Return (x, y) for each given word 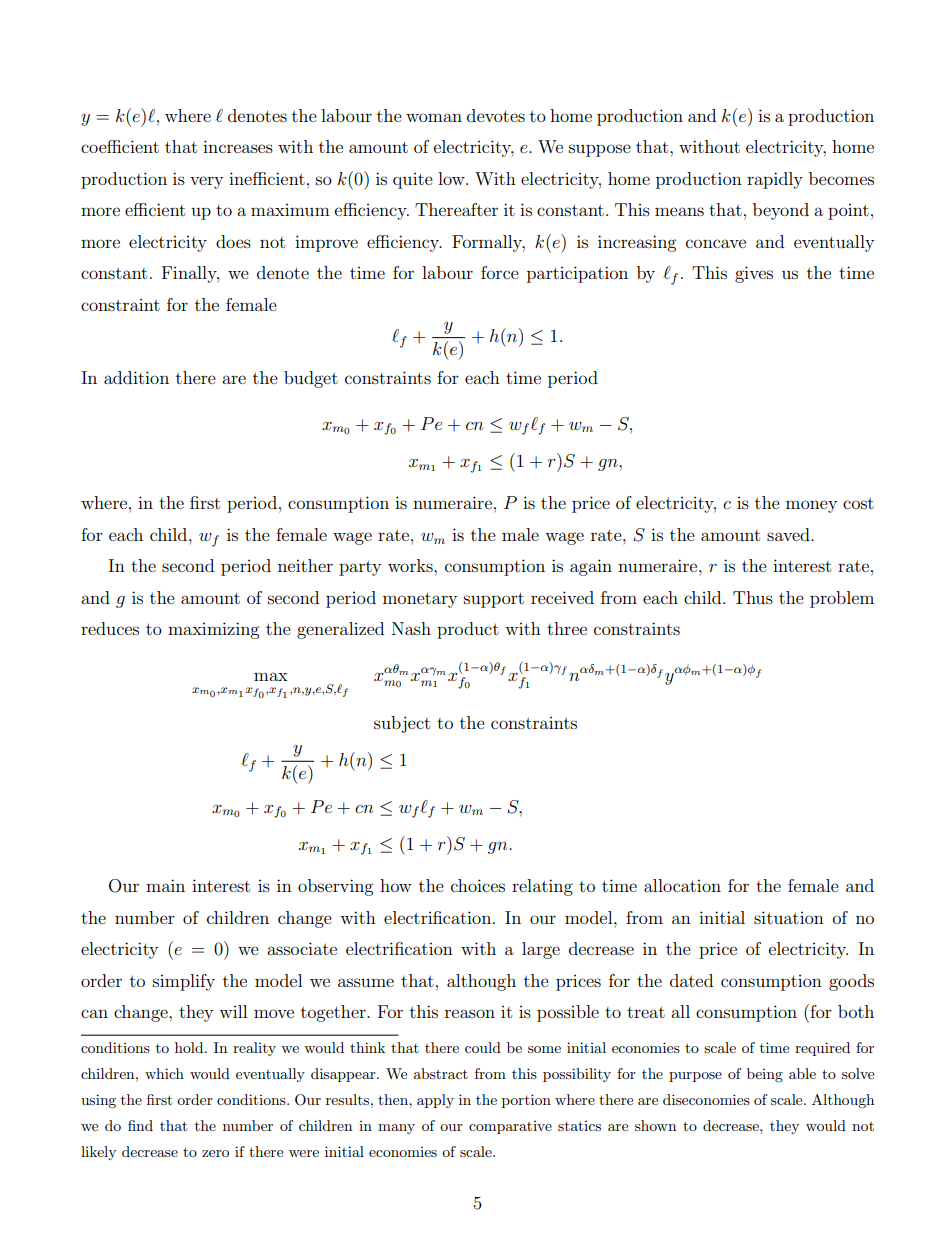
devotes (496, 115)
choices (478, 885)
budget (311, 379)
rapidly (775, 180)
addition (136, 377)
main (165, 885)
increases (238, 146)
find (140, 1125)
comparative (510, 1127)
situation (789, 917)
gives (754, 274)
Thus (753, 597)
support (494, 600)
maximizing (213, 630)
